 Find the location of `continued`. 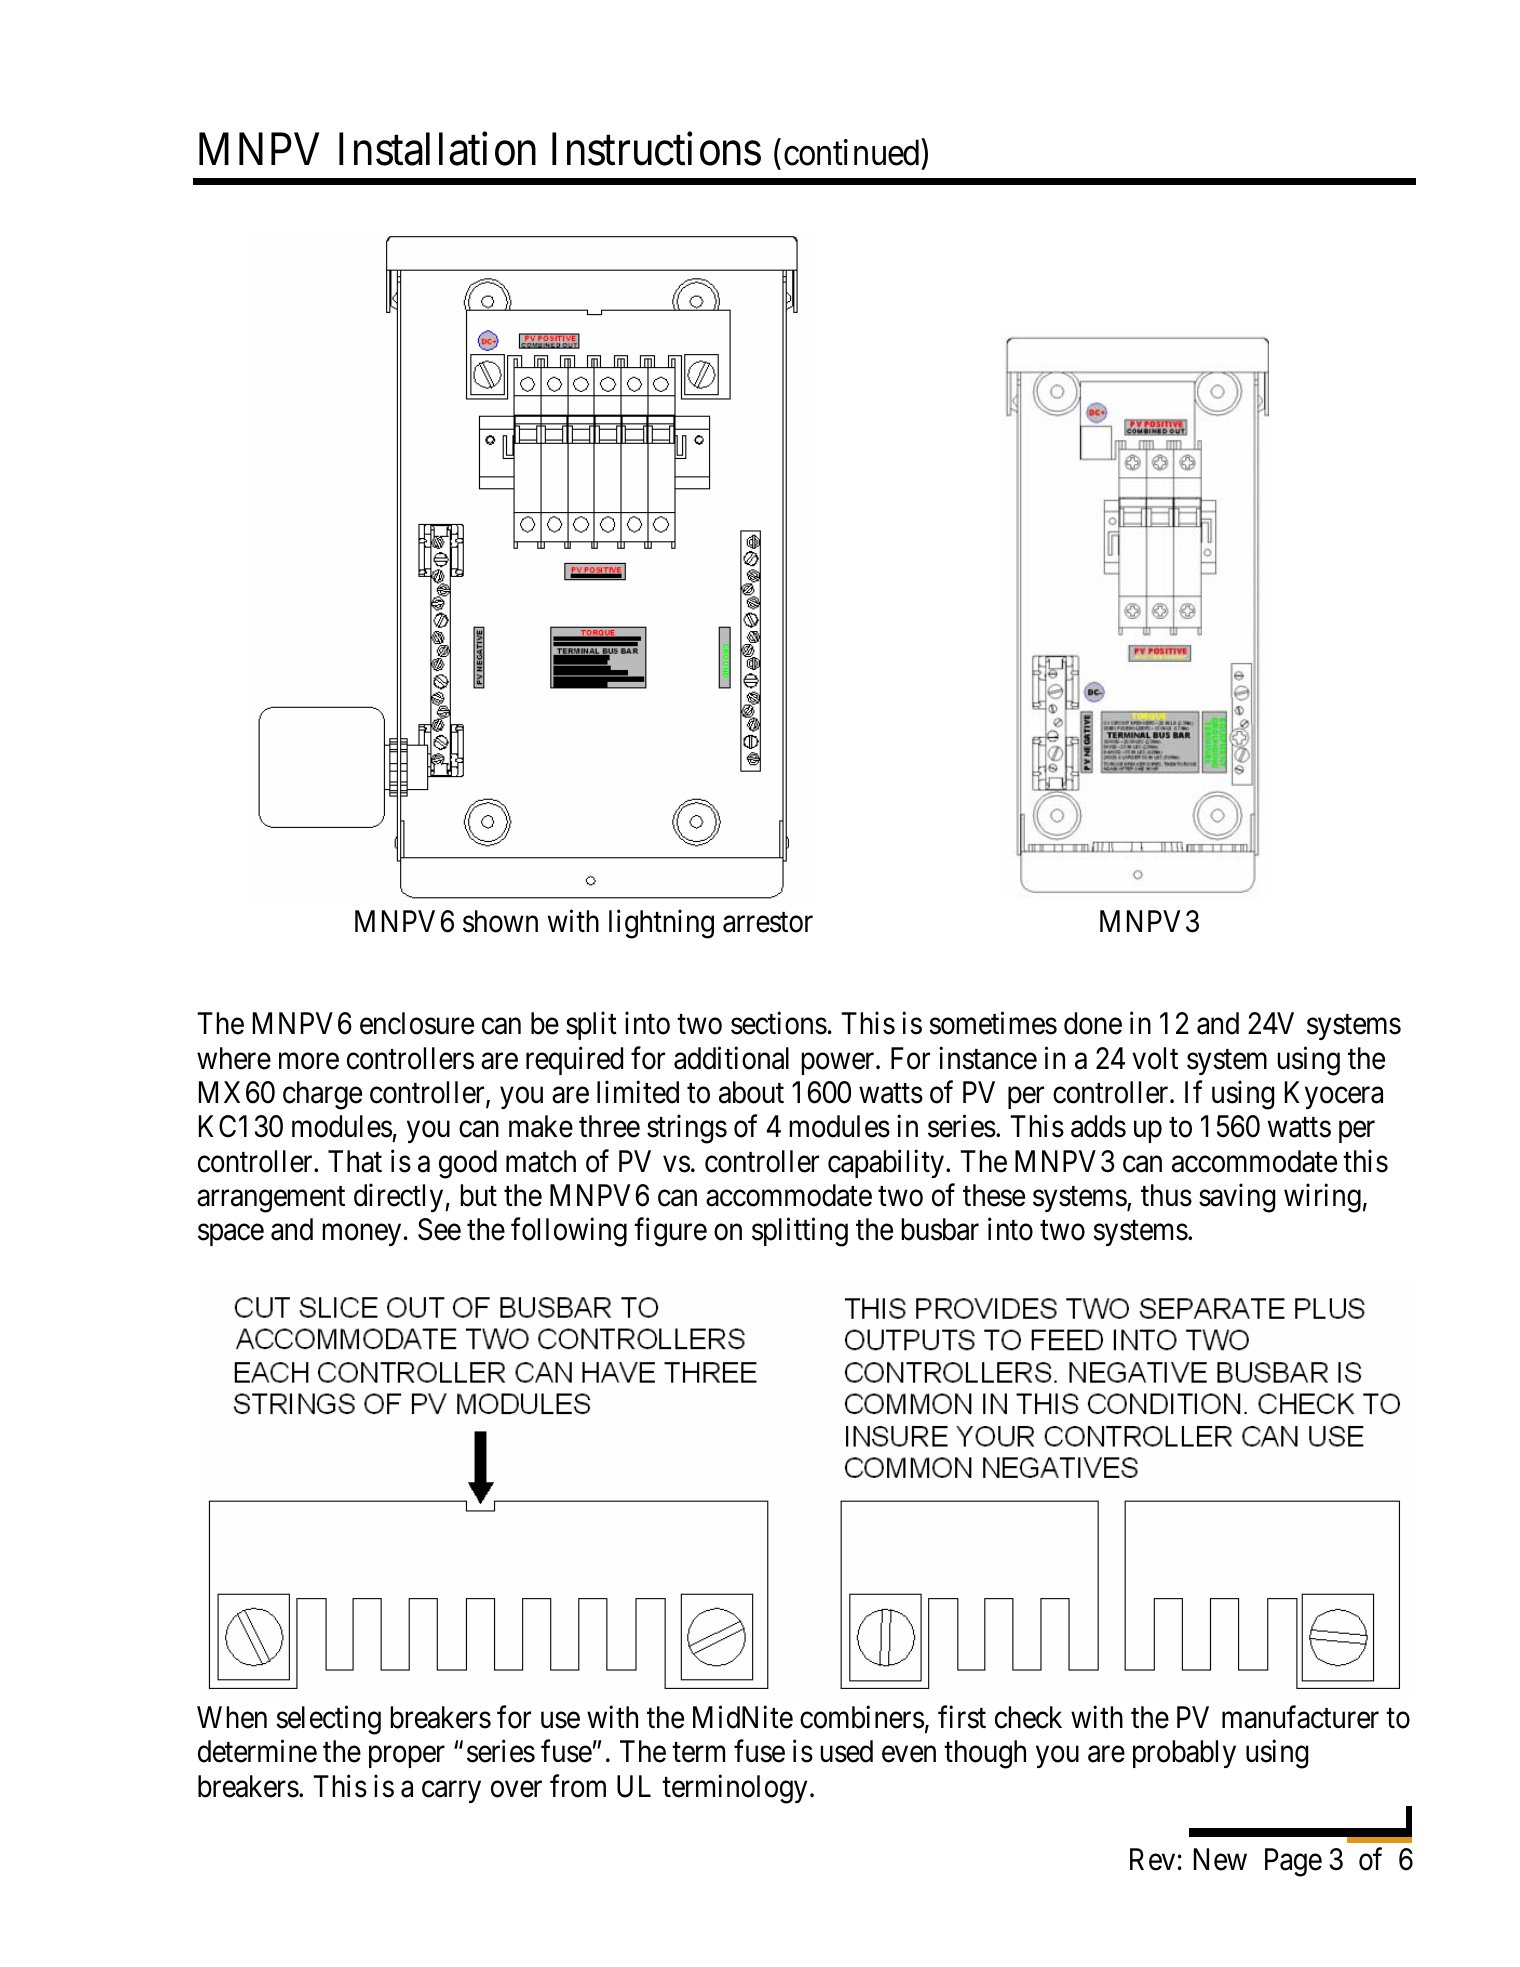

continued is located at coordinates (851, 152).
